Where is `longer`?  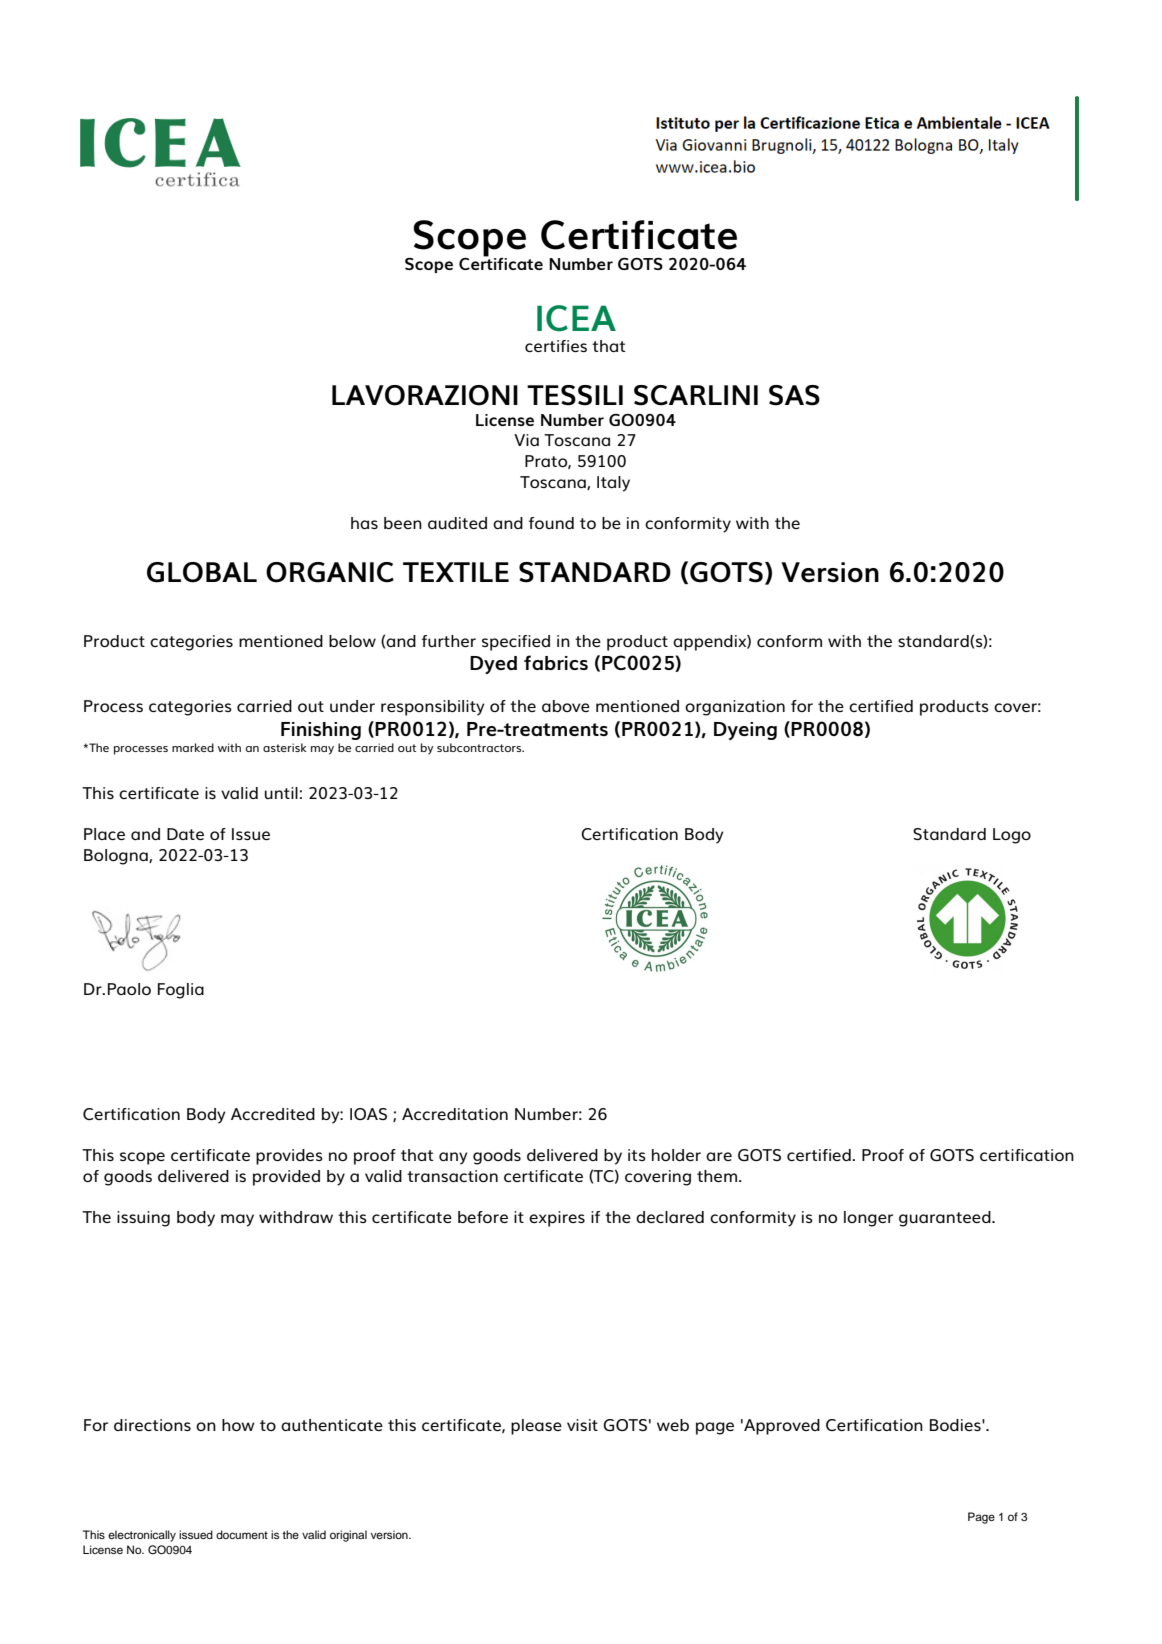
longer is located at coordinates (868, 1219).
